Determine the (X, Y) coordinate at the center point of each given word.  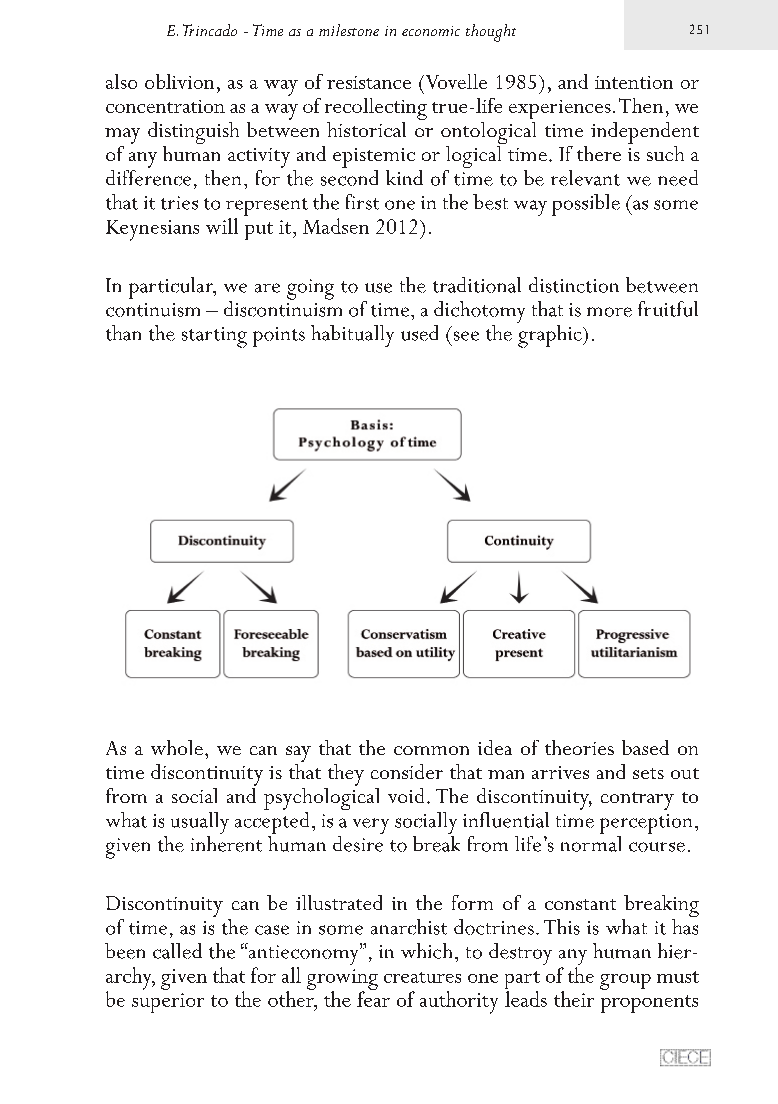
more (609, 312)
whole (177, 747)
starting (214, 337)
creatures (422, 977)
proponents (649, 1004)
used (419, 333)
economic (431, 31)
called (177, 951)
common (431, 750)
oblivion (179, 81)
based (645, 747)
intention (634, 82)
